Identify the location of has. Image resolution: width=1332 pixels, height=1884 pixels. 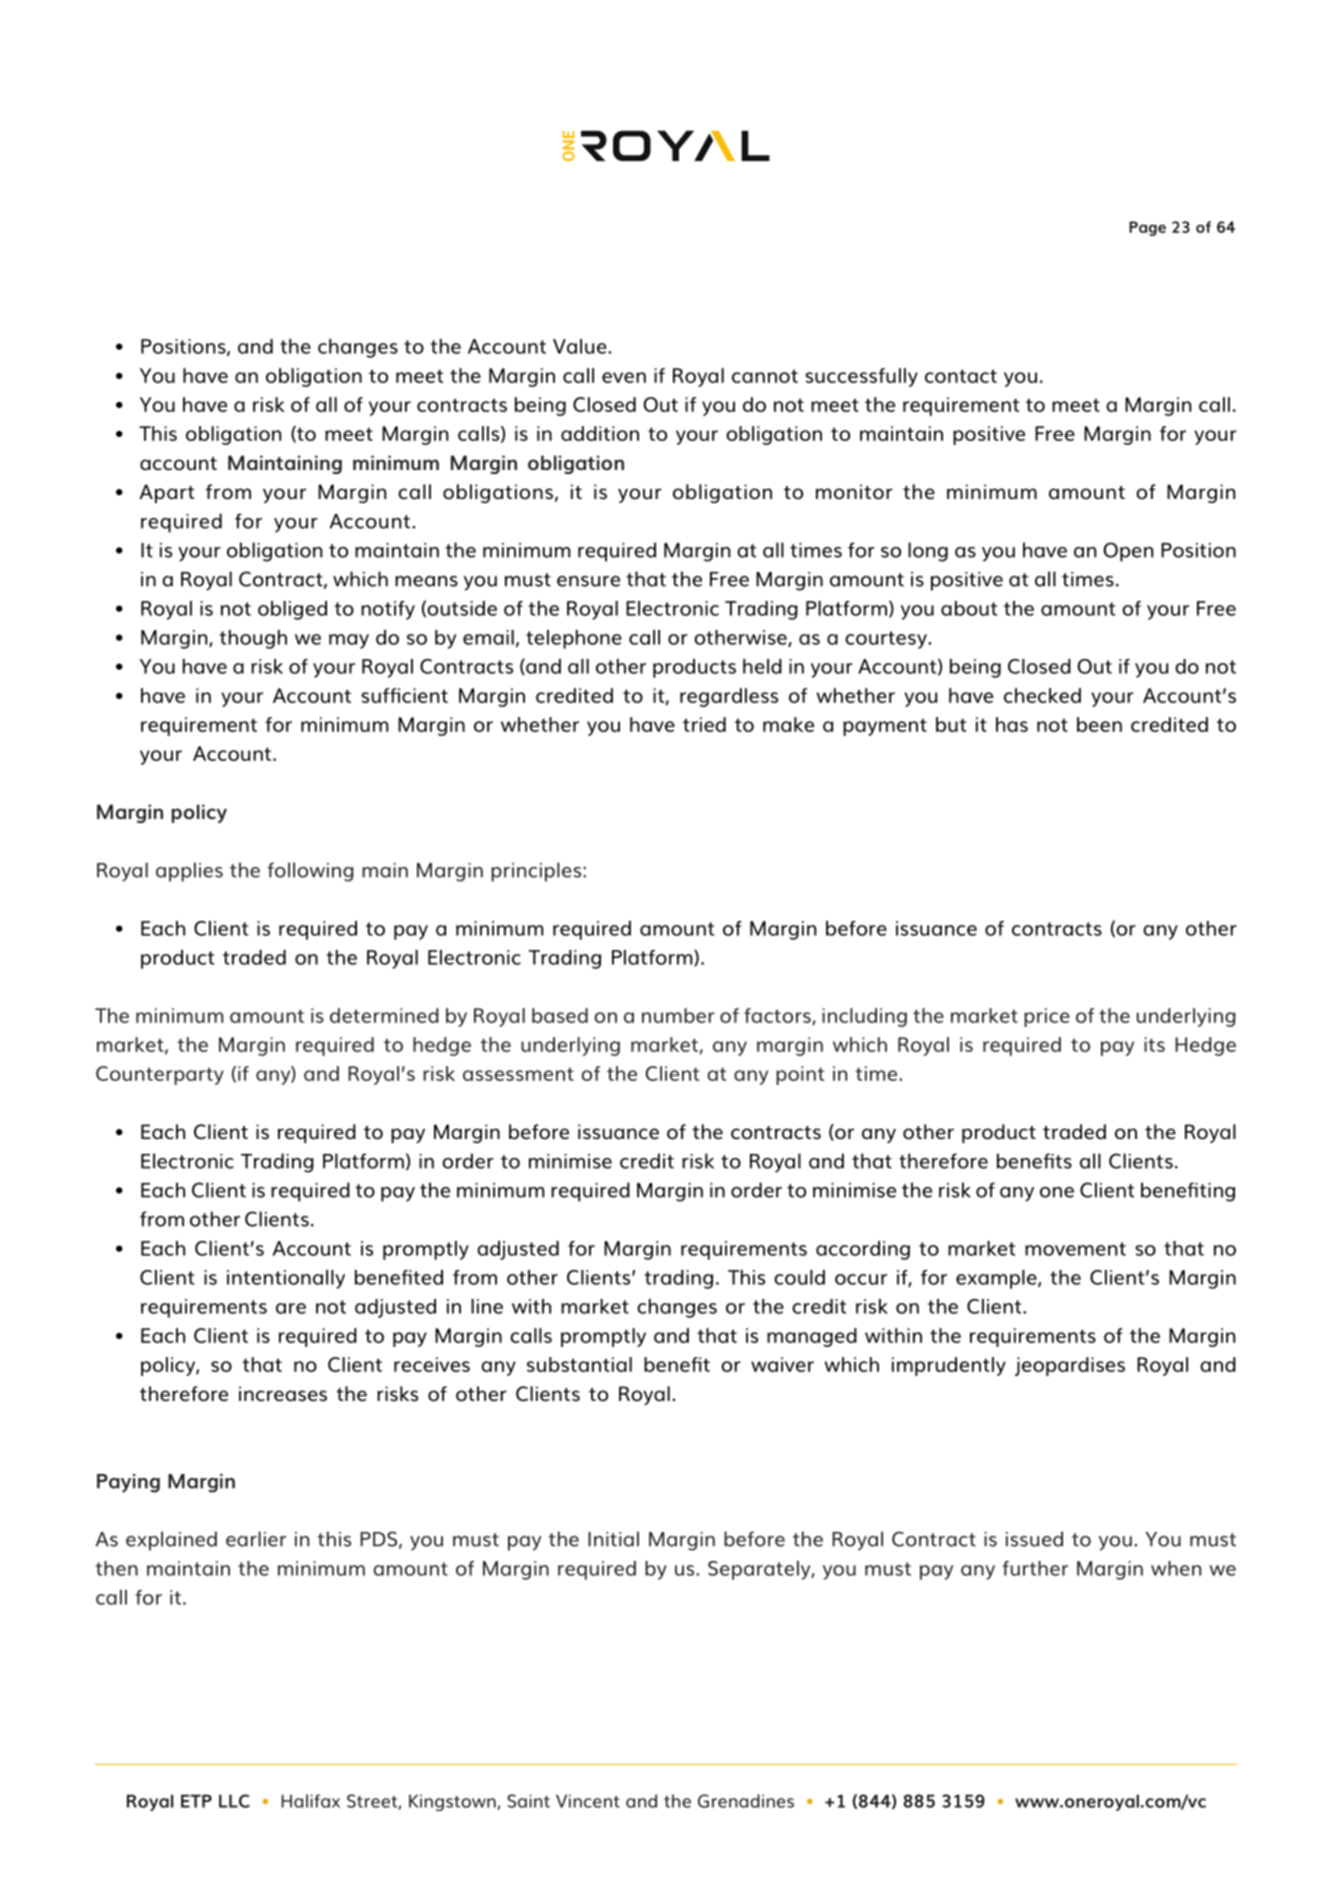
(1012, 724).
